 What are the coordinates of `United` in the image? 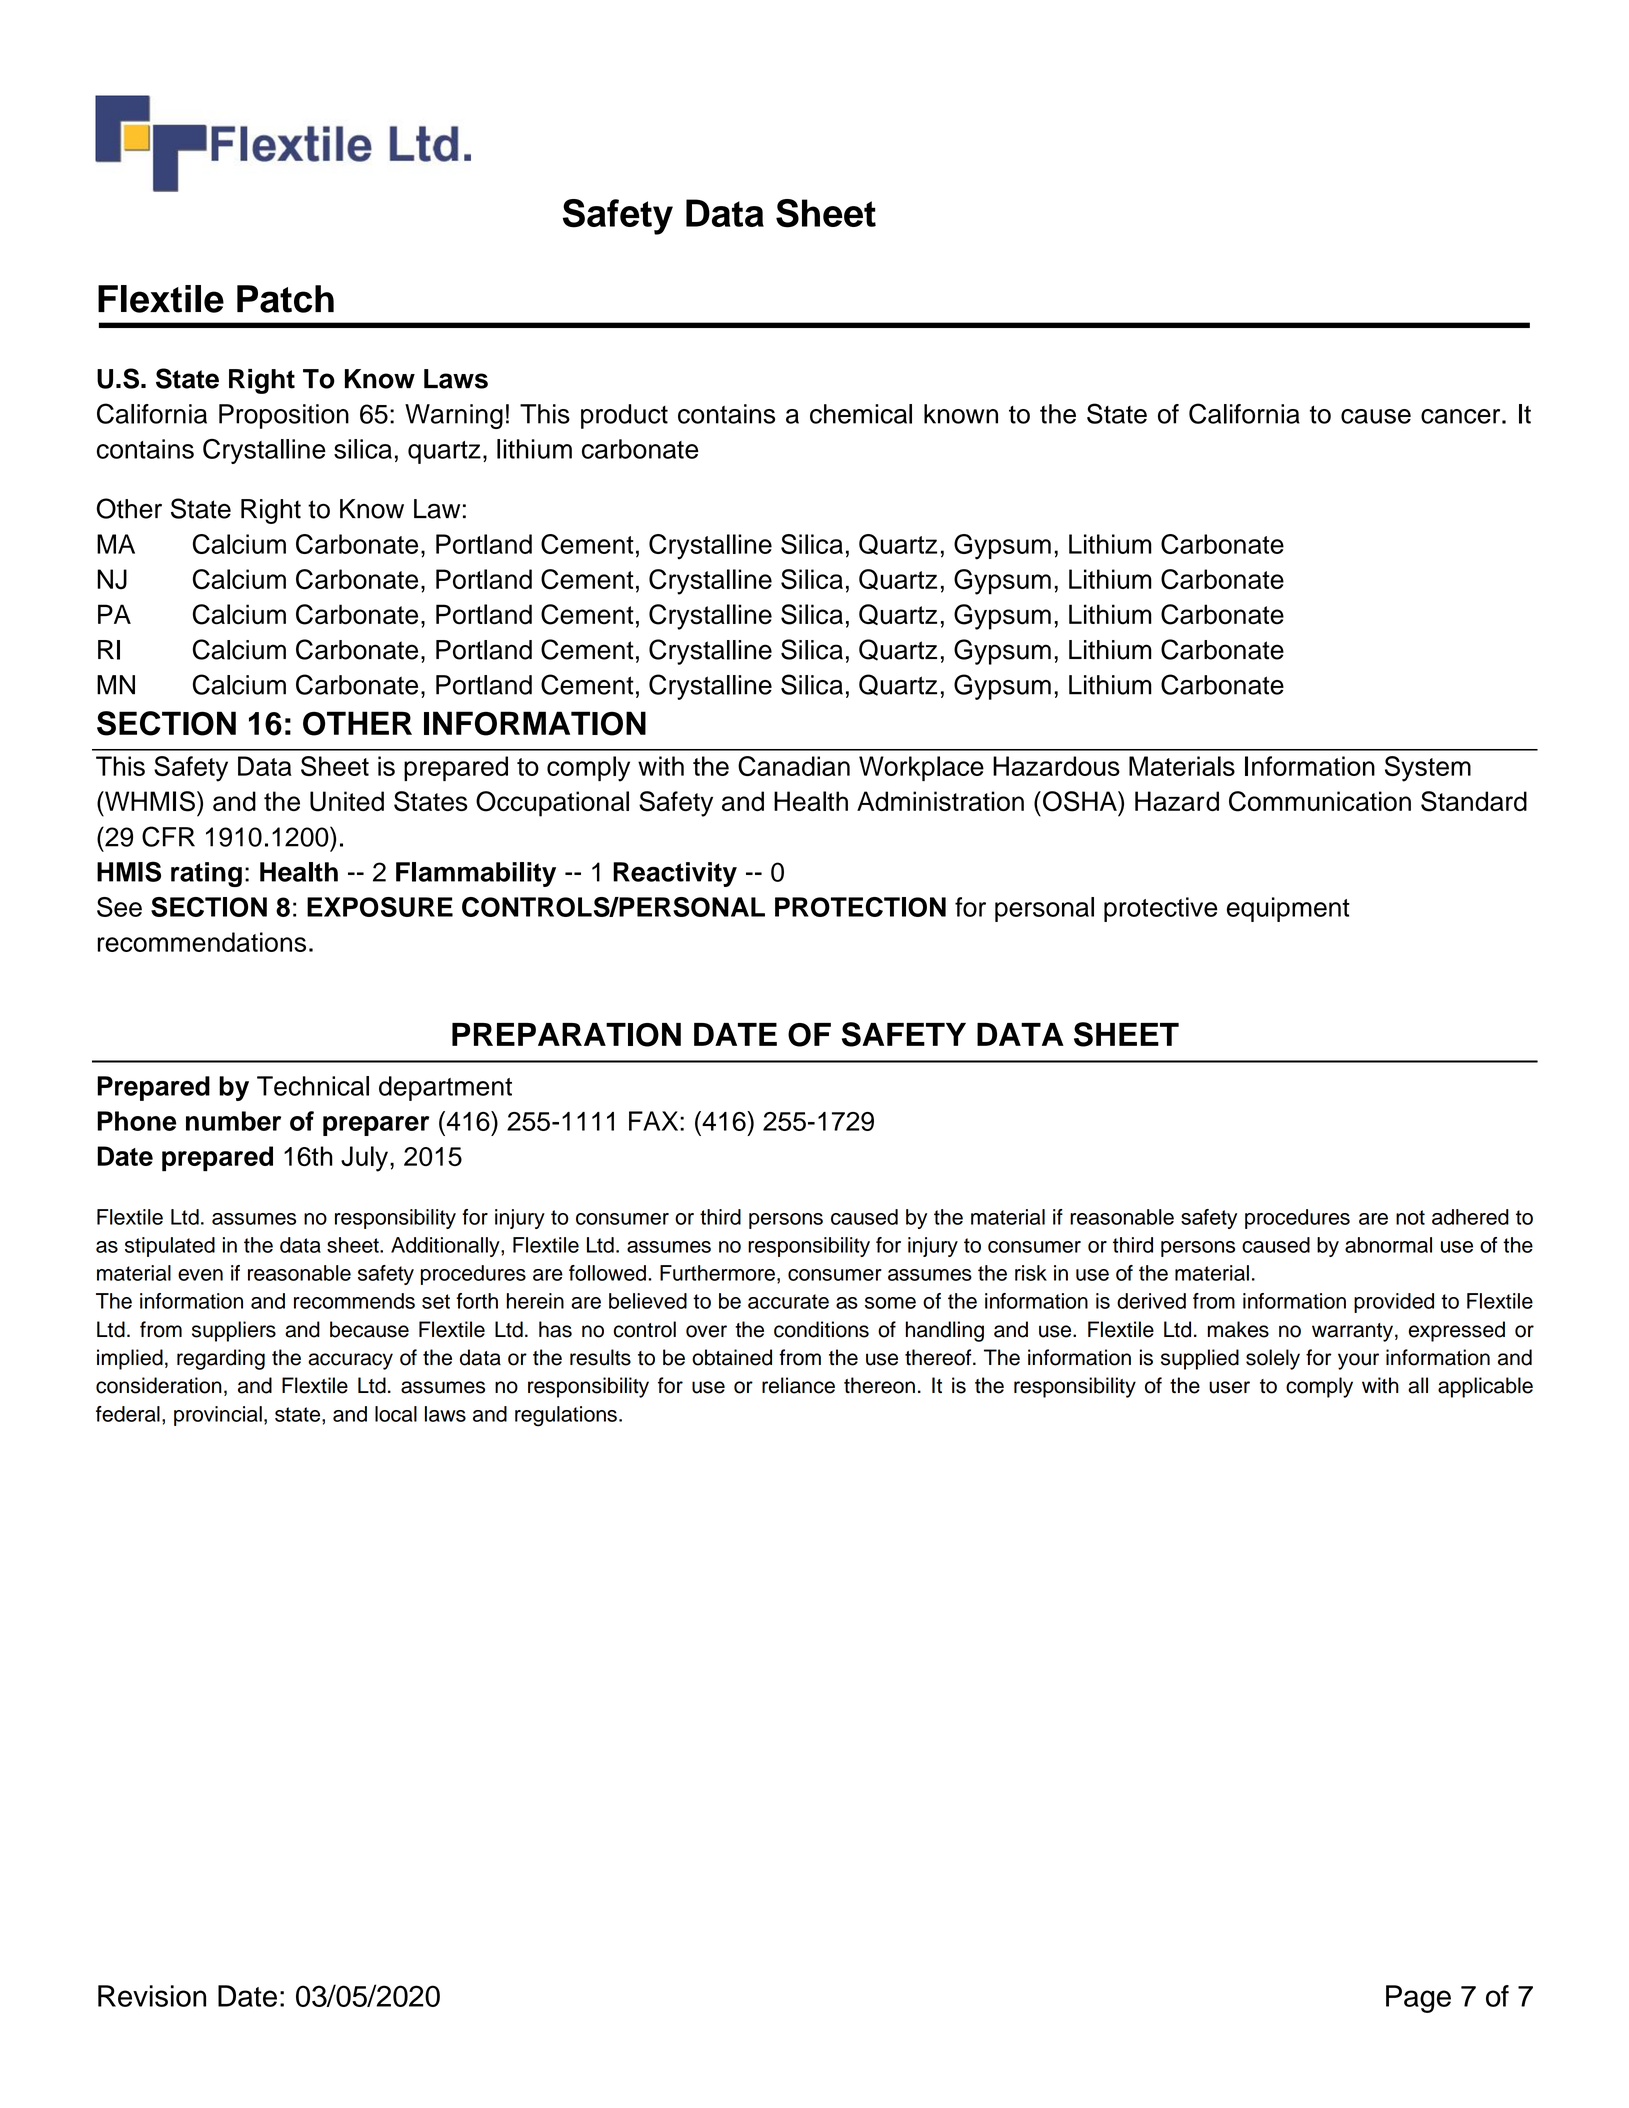 It's located at (347, 801).
